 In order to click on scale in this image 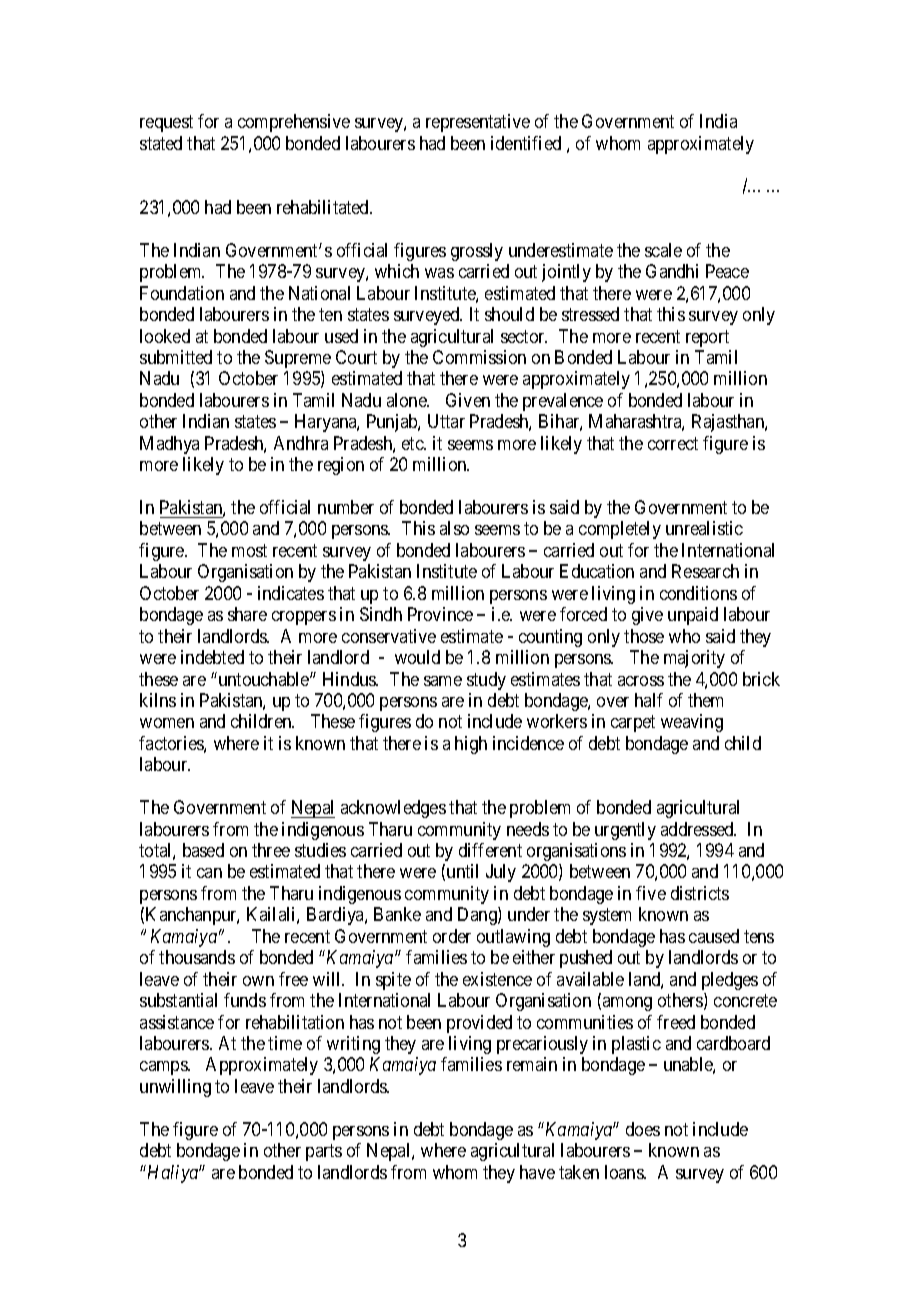, I will do `click(663, 250)`.
